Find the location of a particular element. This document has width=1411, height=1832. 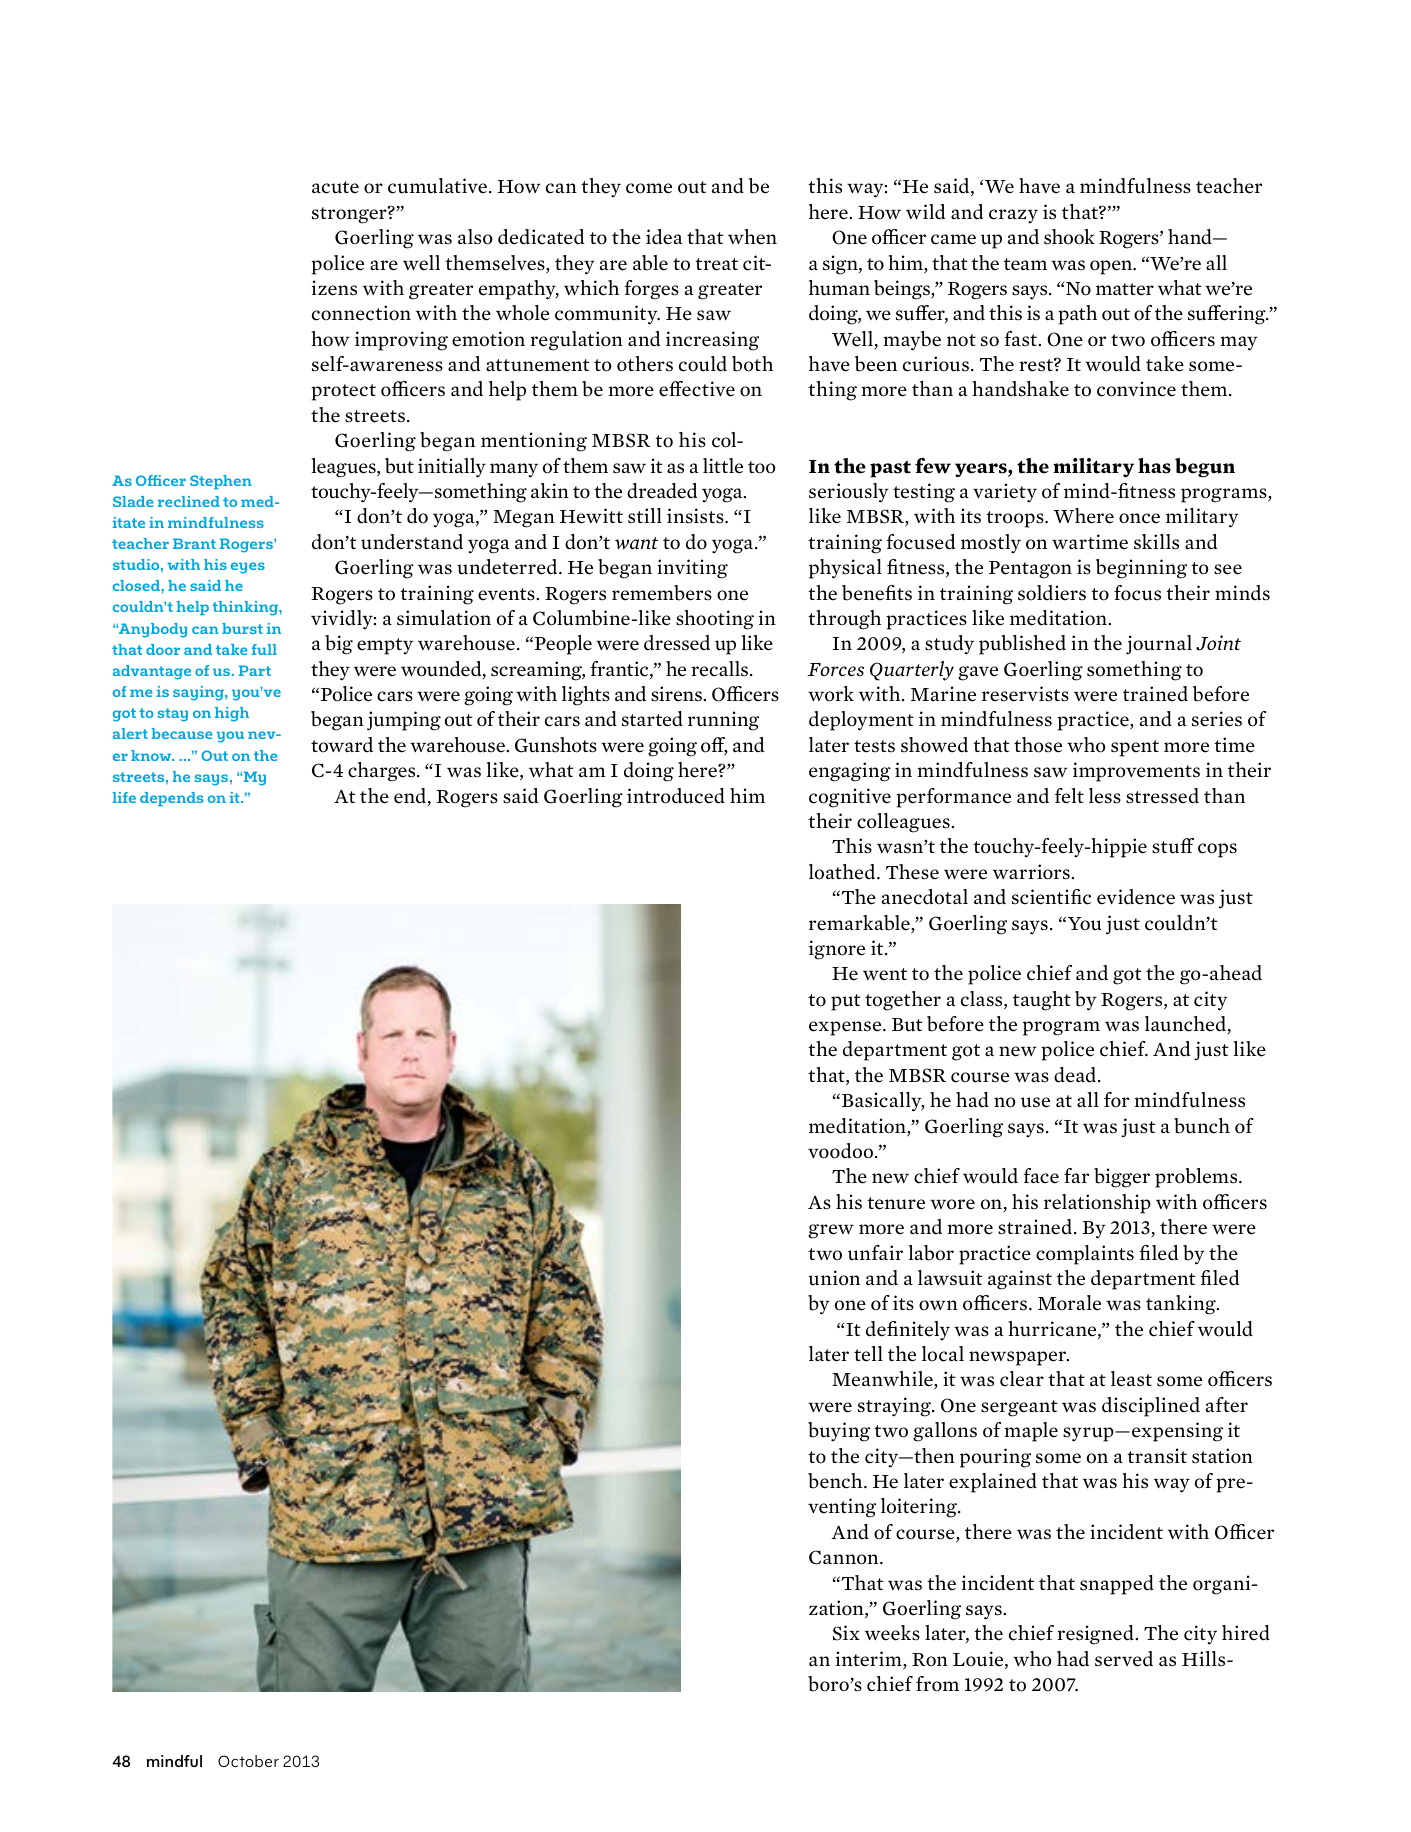

tell is located at coordinates (868, 1354).
